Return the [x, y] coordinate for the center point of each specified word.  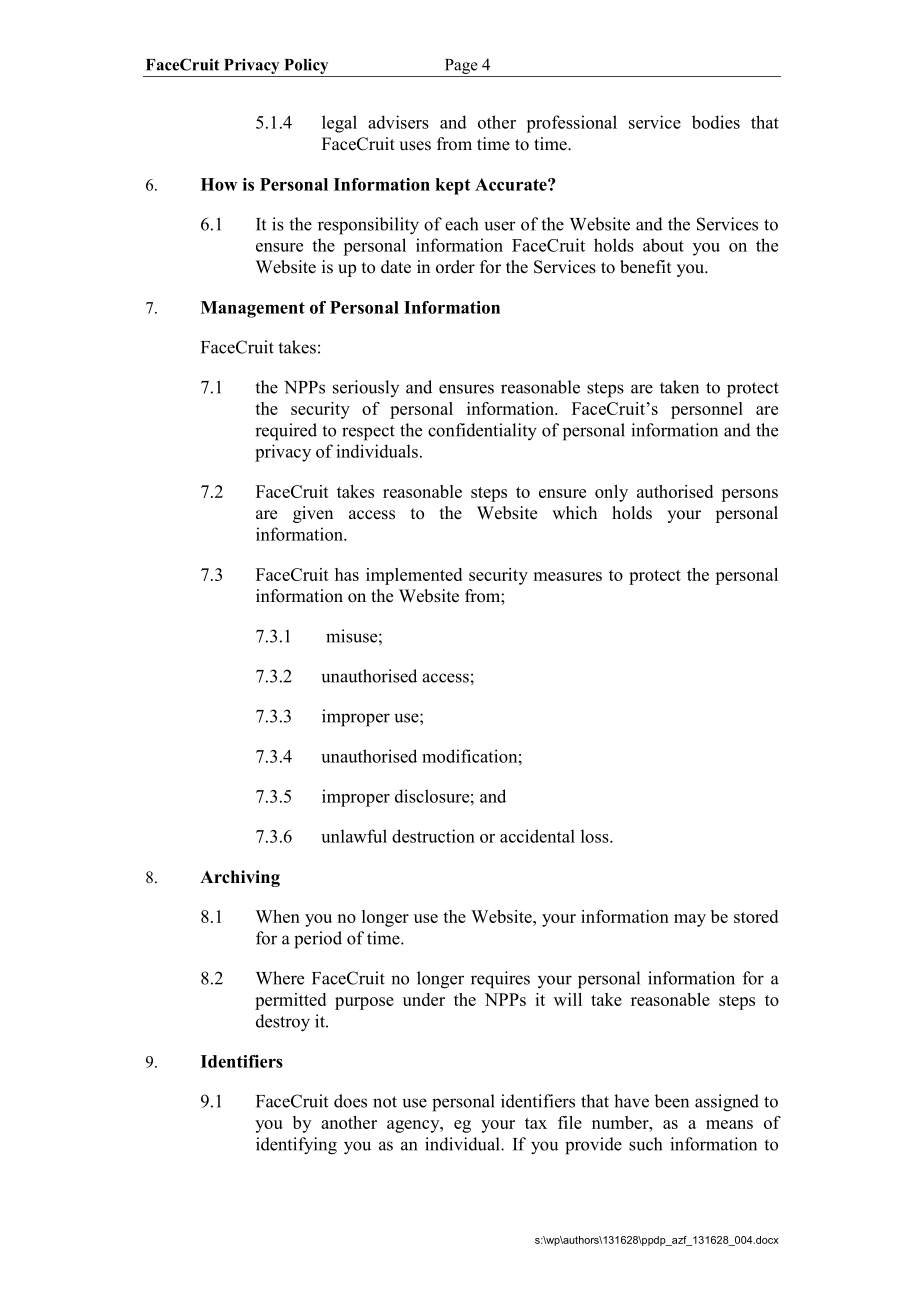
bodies [716, 122]
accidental [537, 836]
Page [461, 68]
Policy [306, 67]
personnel [707, 410]
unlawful [354, 836]
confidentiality [482, 432]
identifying [296, 1146]
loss [596, 836]
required [286, 432]
